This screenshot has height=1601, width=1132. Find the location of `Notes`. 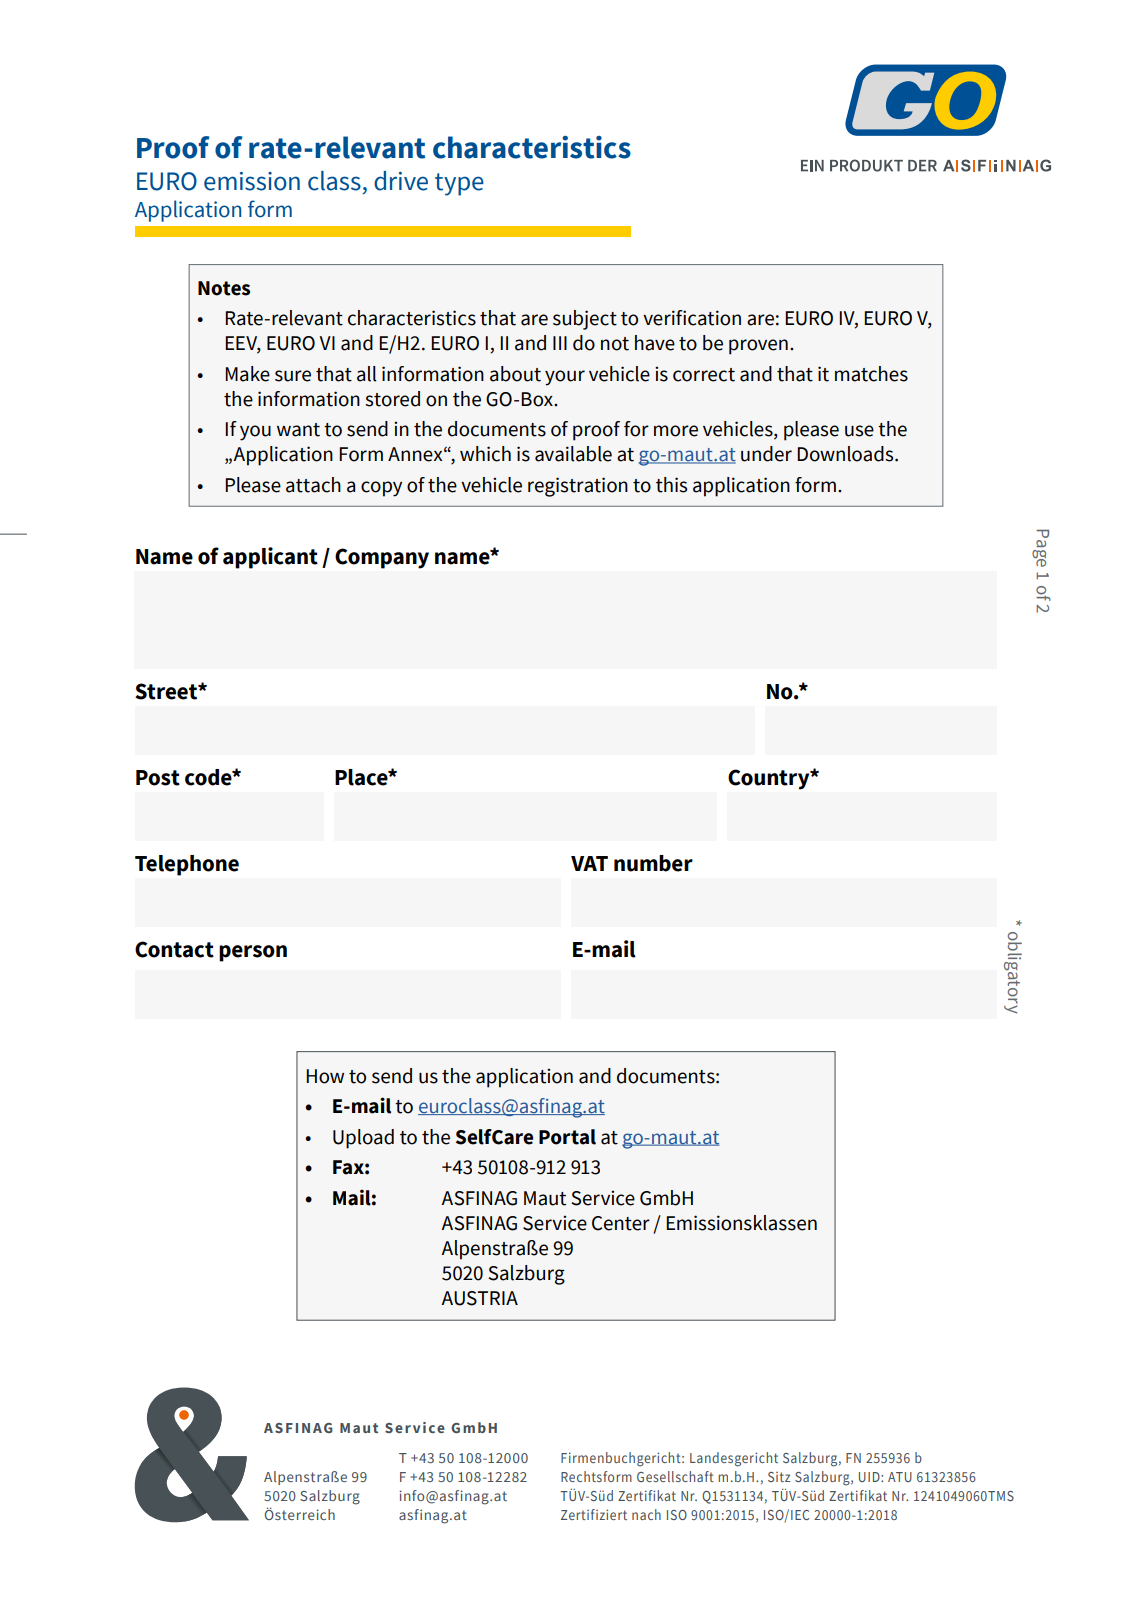

Notes is located at coordinates (224, 288).
